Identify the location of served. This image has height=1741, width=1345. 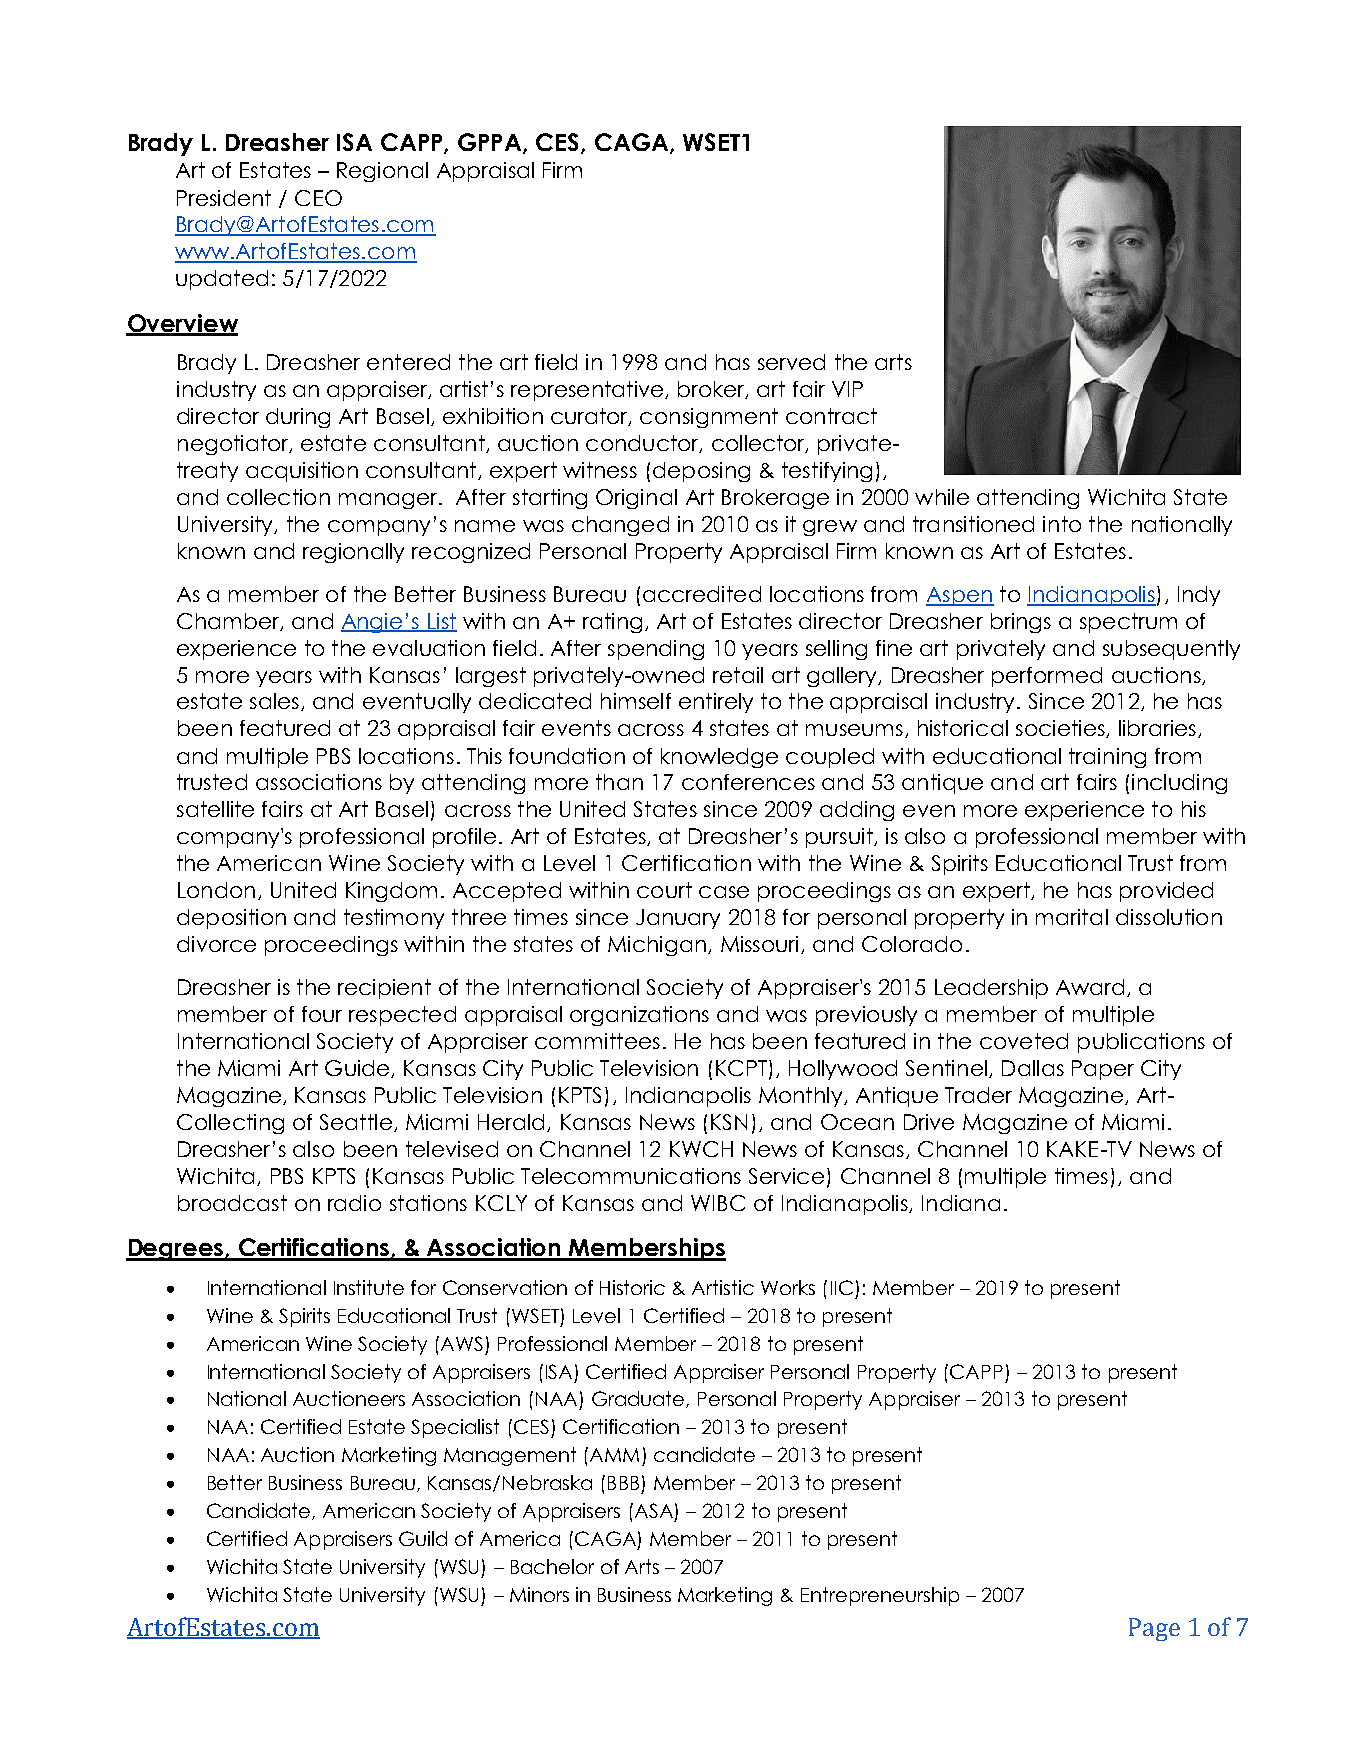
(791, 362).
